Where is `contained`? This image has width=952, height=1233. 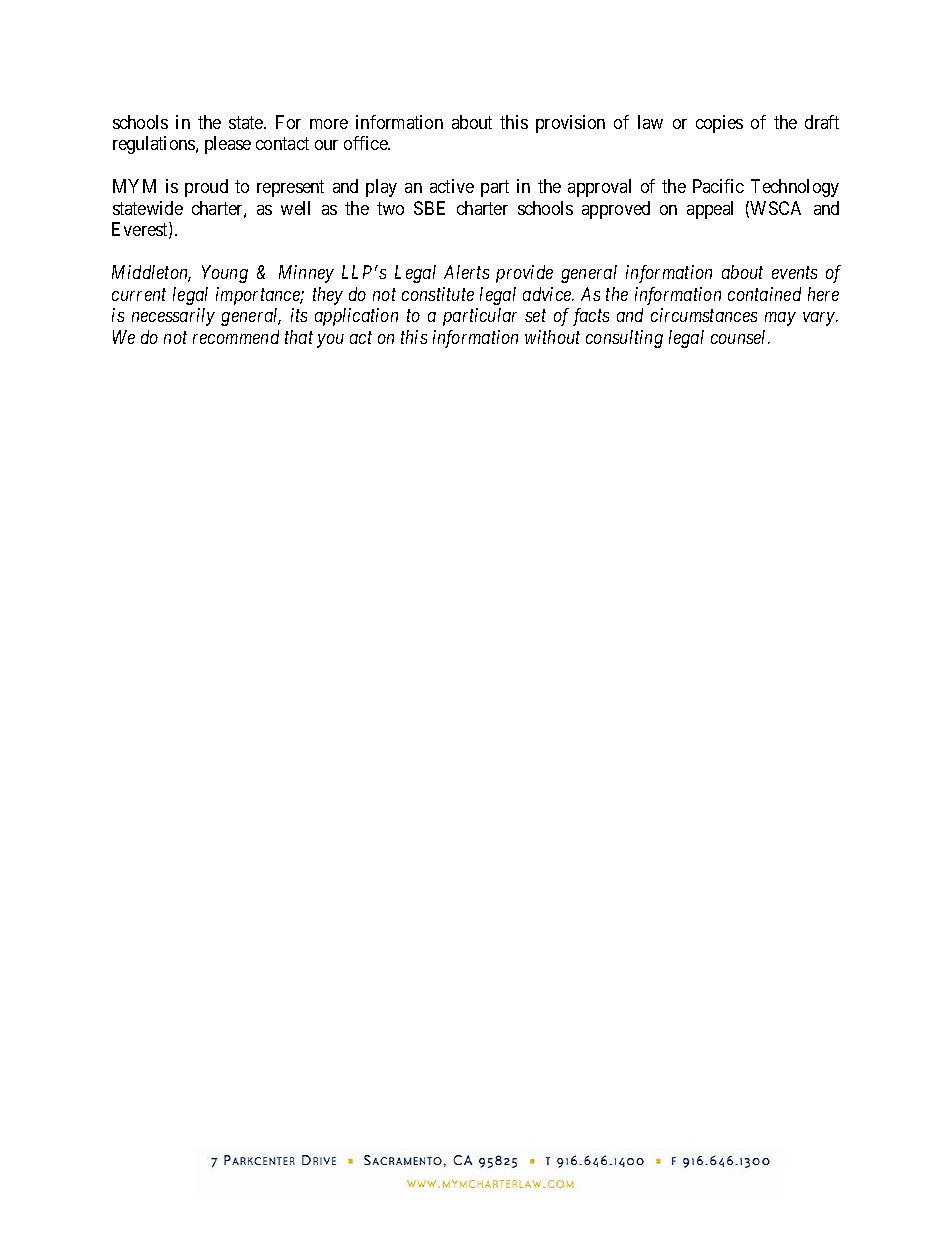 contained is located at coordinates (764, 294).
